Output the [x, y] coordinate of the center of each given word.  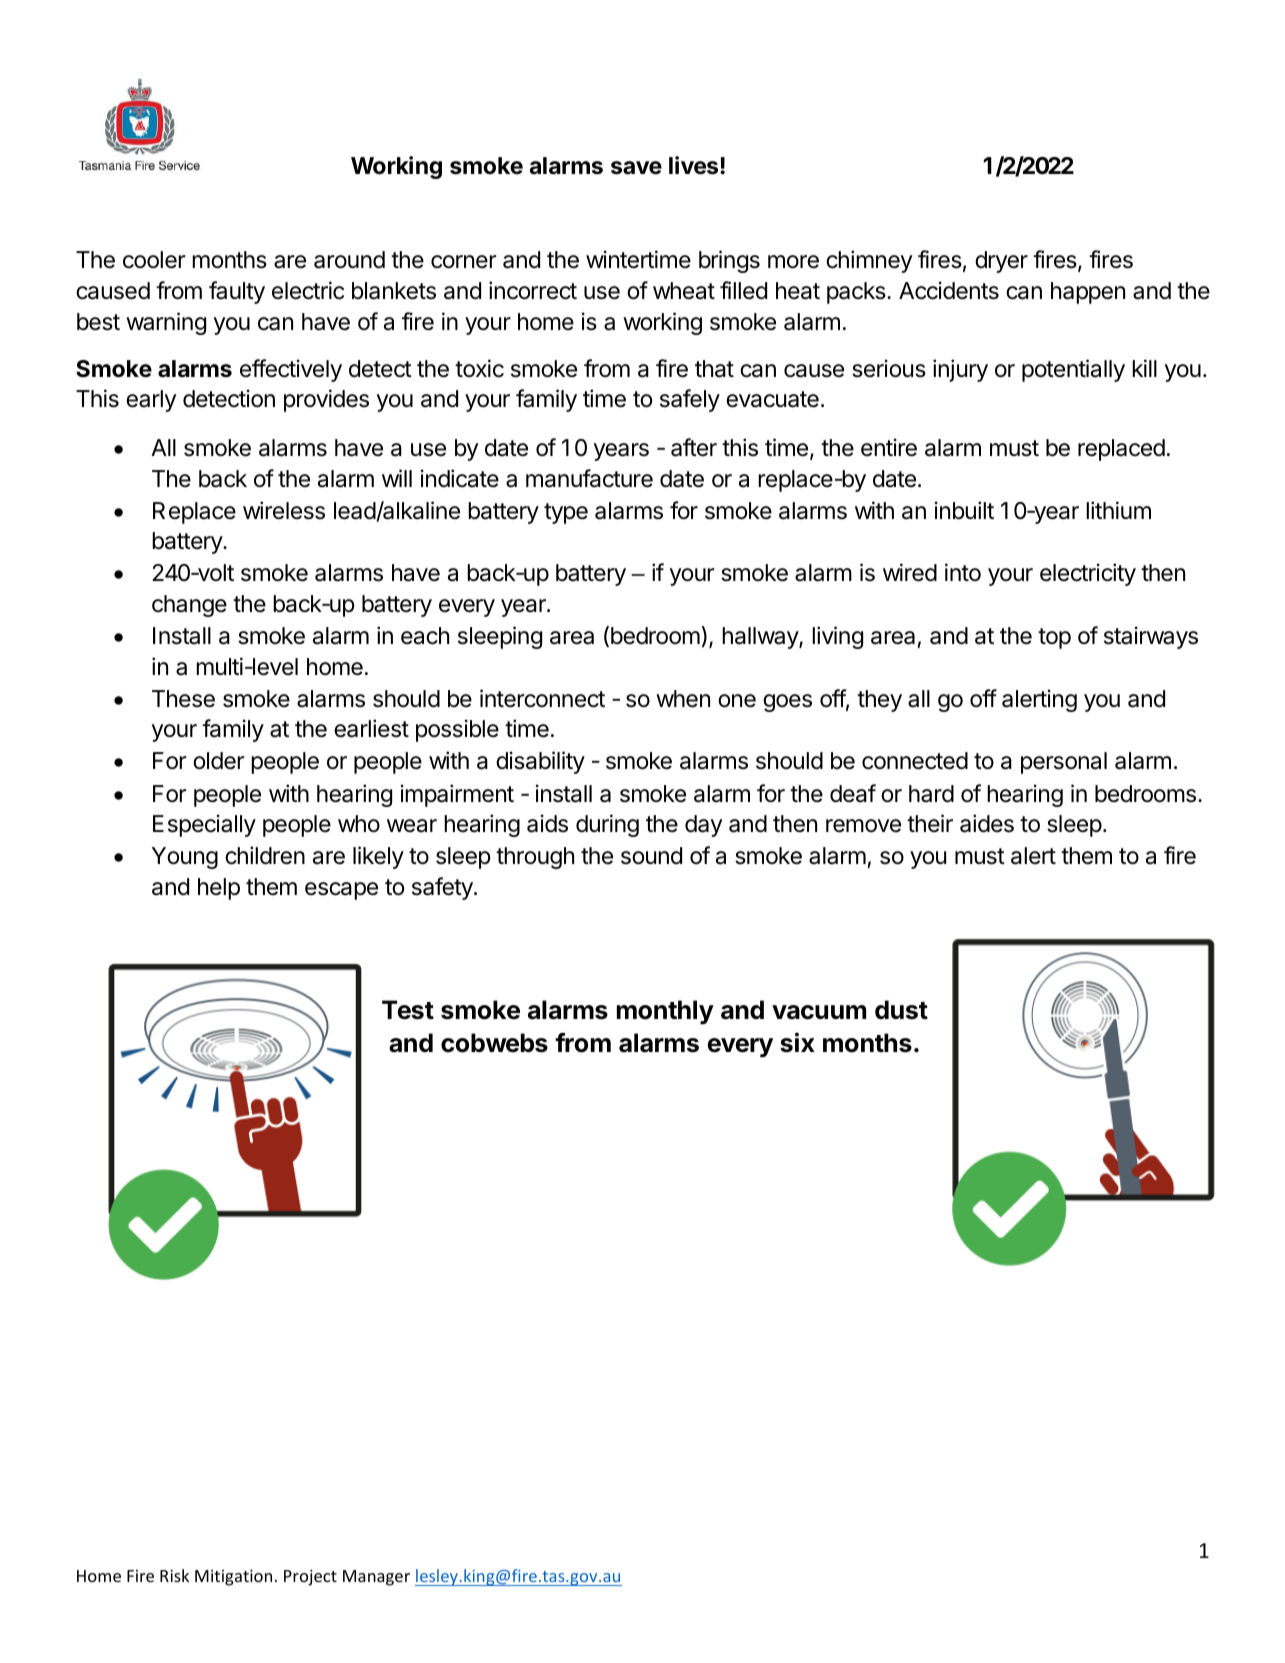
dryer [1001, 262]
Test [408, 1010]
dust [901, 1010]
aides [987, 823]
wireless [284, 510]
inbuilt [964, 510]
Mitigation [233, 1577]
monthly [665, 1012]
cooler [154, 260]
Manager [376, 1578]
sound [651, 856]
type [566, 513]
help [219, 889]
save [636, 168]
